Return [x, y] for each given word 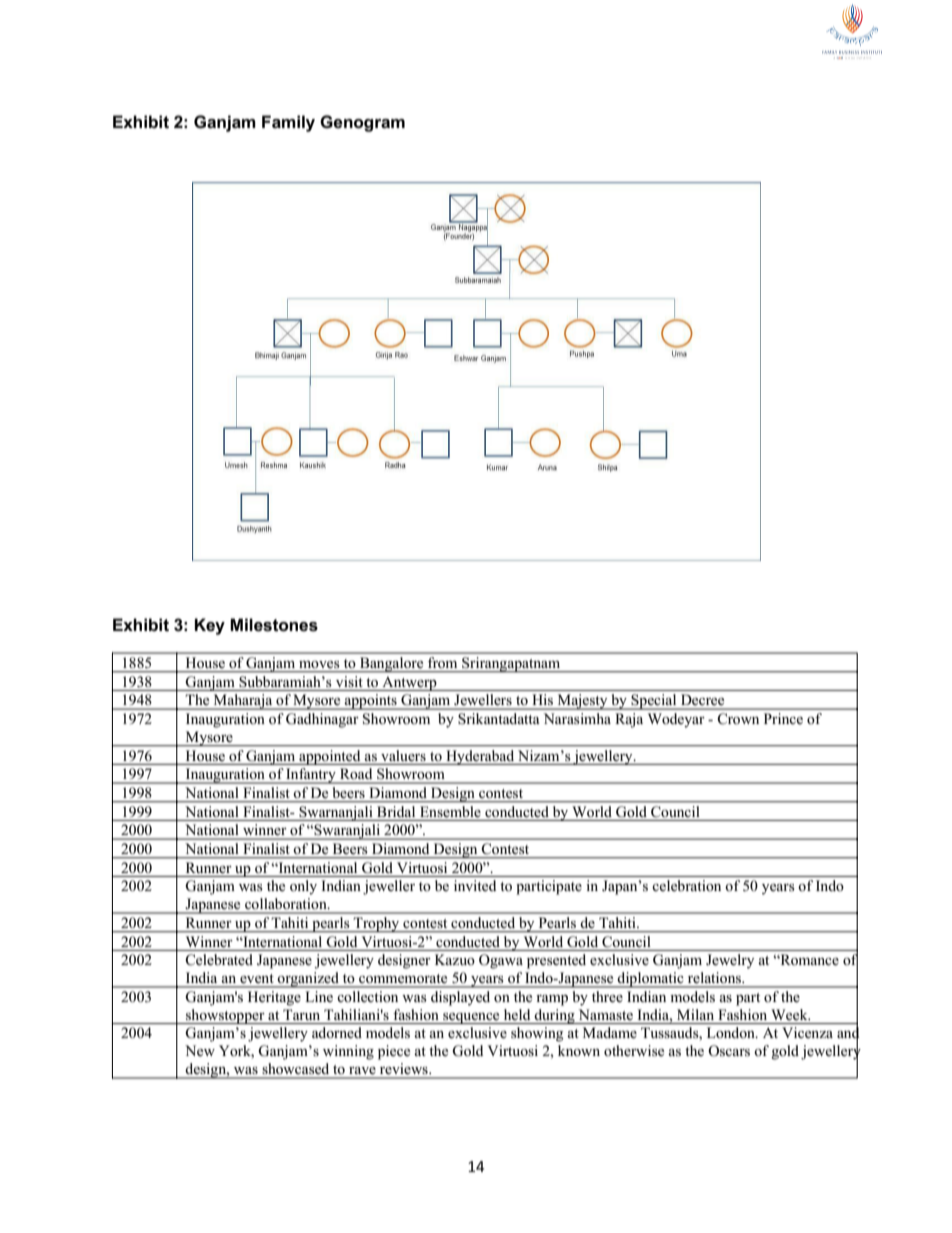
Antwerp [409, 684]
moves [319, 664]
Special [654, 702]
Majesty [582, 702]
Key [210, 626]
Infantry [311, 776]
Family [288, 123]
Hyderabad [480, 757]
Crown [738, 719]
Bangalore [391, 665]
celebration [686, 886]
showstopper [225, 1016]
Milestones [274, 625]
